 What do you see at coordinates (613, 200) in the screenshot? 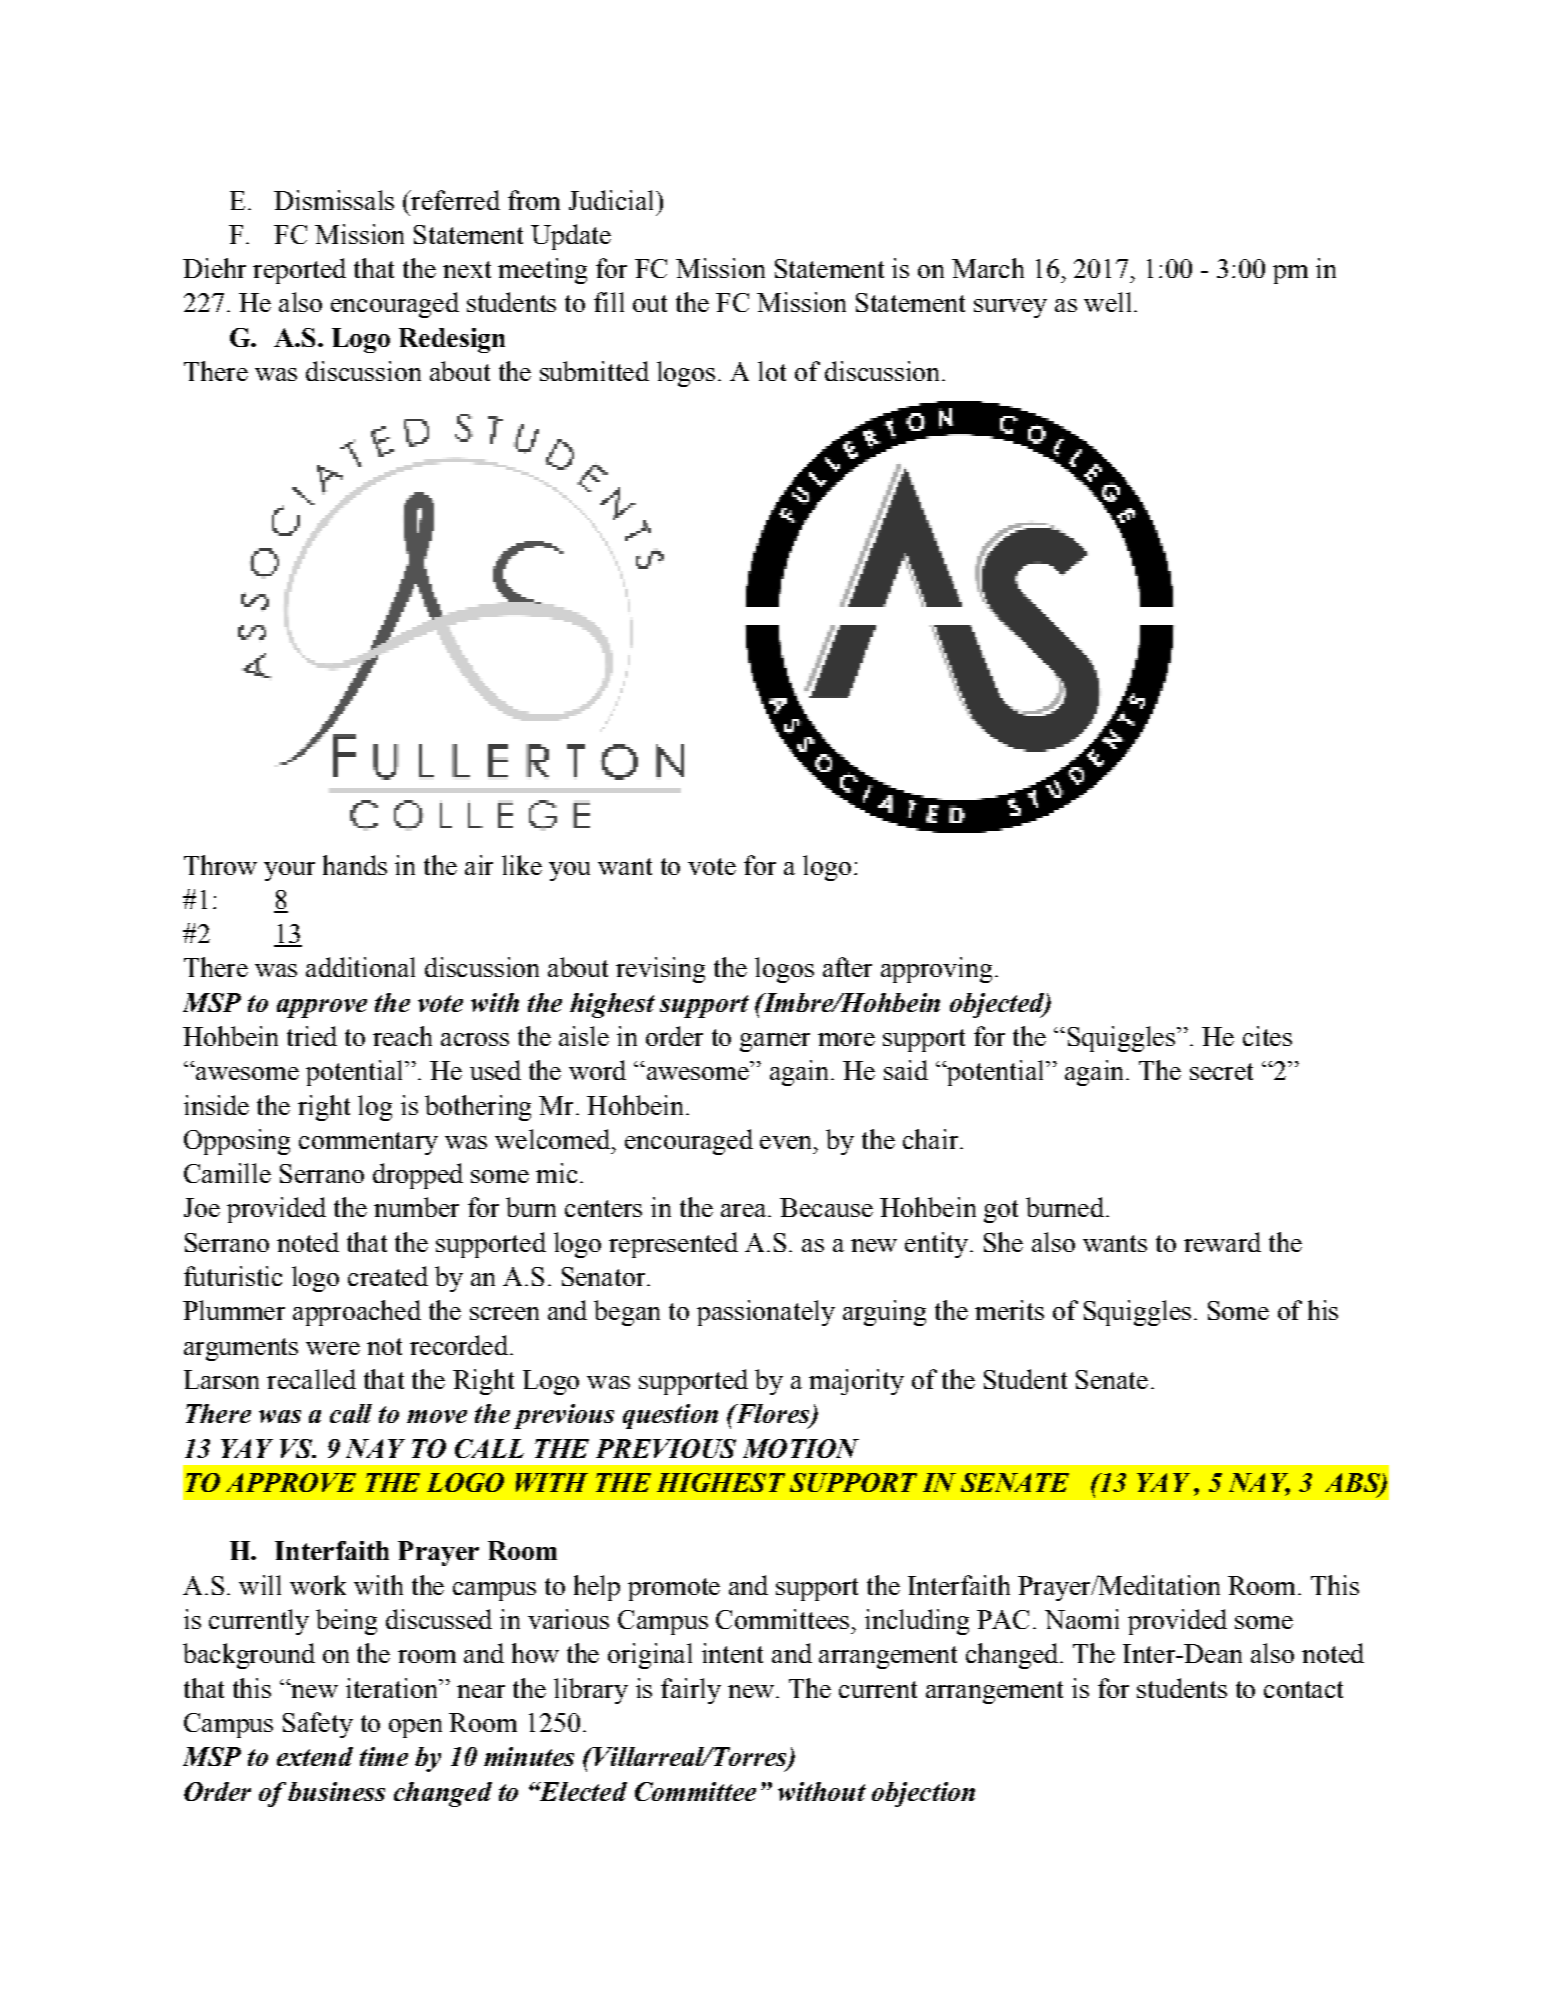
I see `Judicial` at bounding box center [613, 200].
